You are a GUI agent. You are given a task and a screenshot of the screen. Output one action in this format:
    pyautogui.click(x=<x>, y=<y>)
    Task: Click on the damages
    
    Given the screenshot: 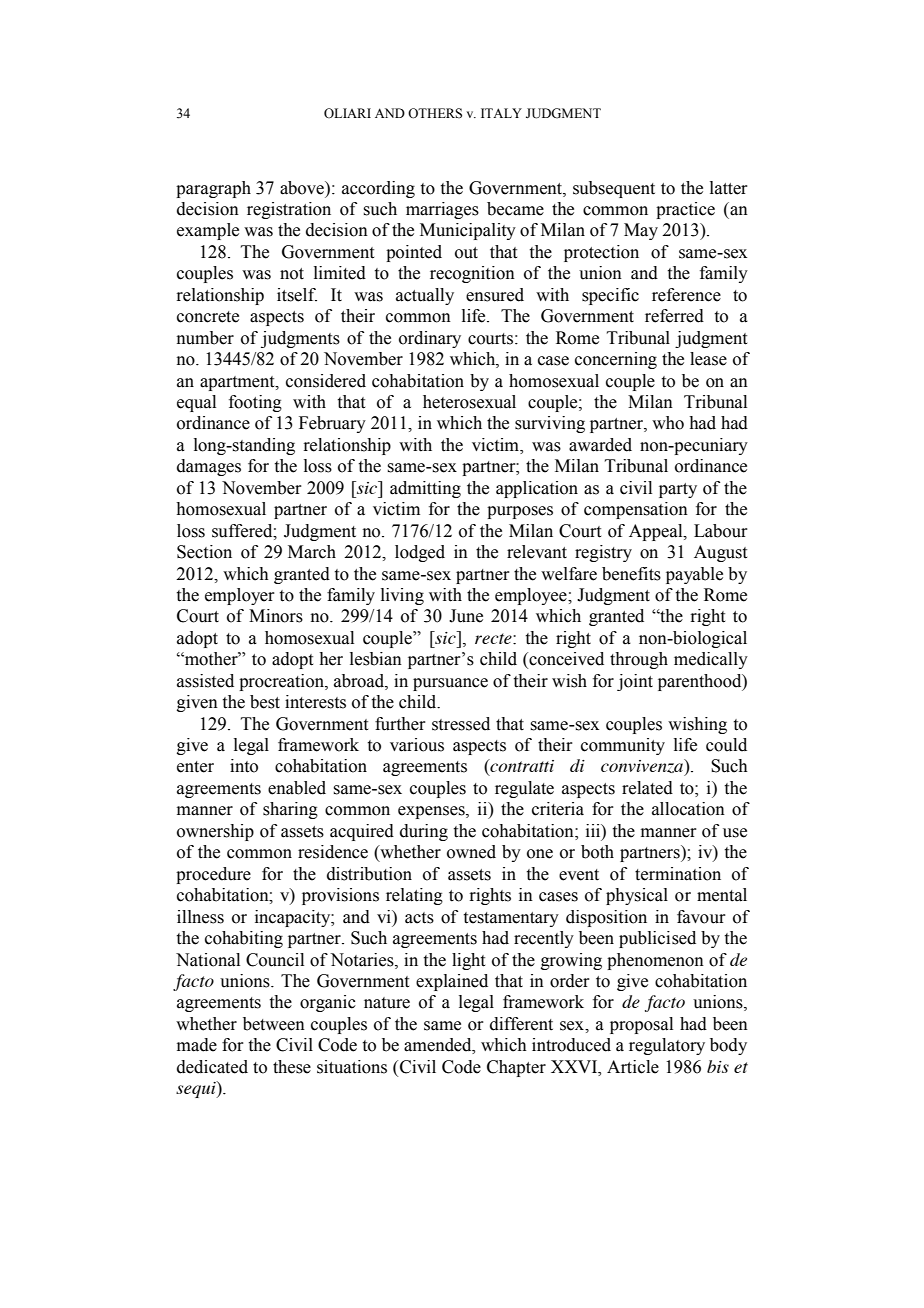 What is the action you would take?
    pyautogui.click(x=209, y=467)
